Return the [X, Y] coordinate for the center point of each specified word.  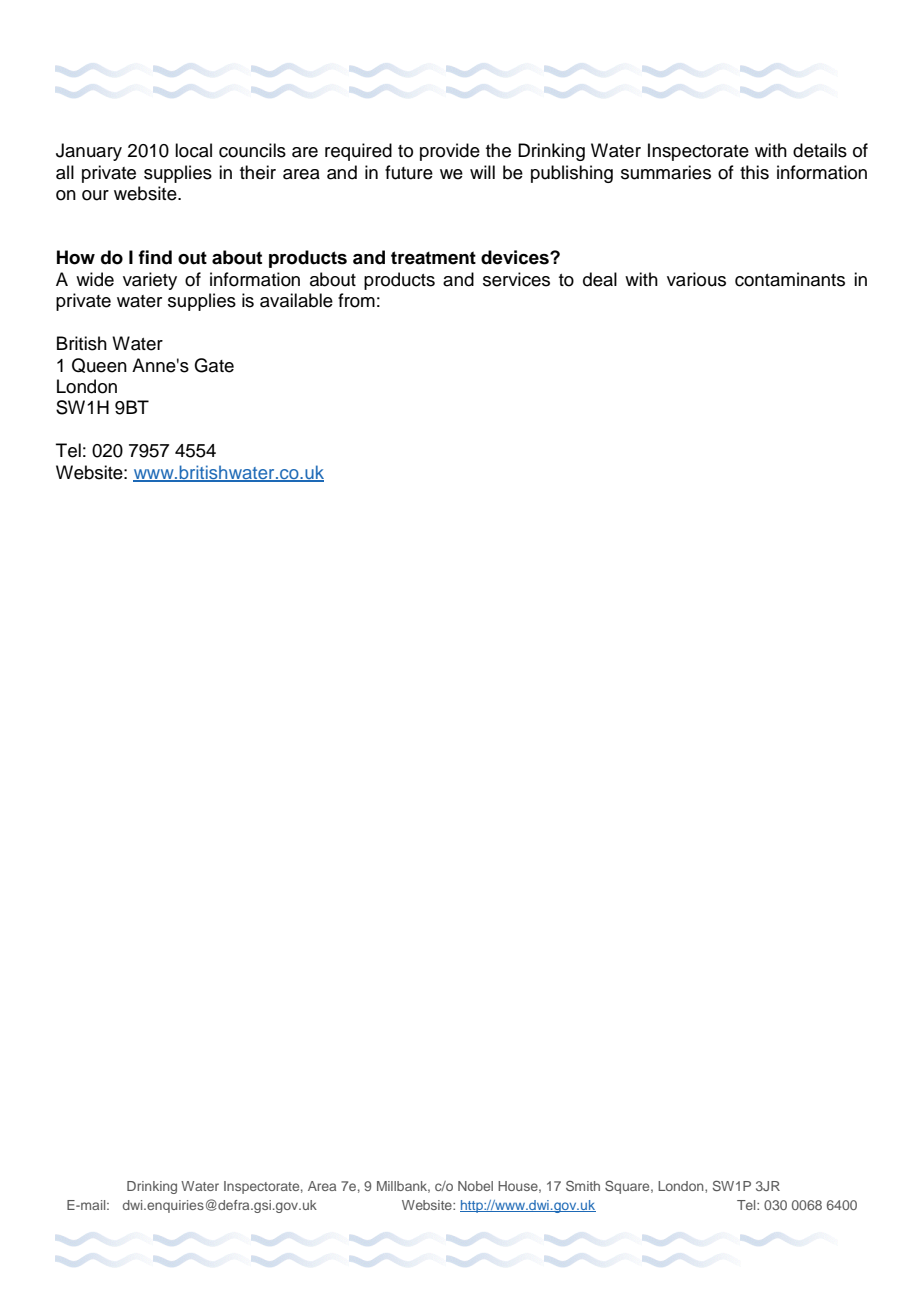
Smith [583, 1185]
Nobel [475, 1186]
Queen [99, 365]
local [193, 150]
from [356, 300]
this [754, 172]
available [296, 300]
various [696, 279]
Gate [214, 365]
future [409, 172]
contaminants [790, 279]
